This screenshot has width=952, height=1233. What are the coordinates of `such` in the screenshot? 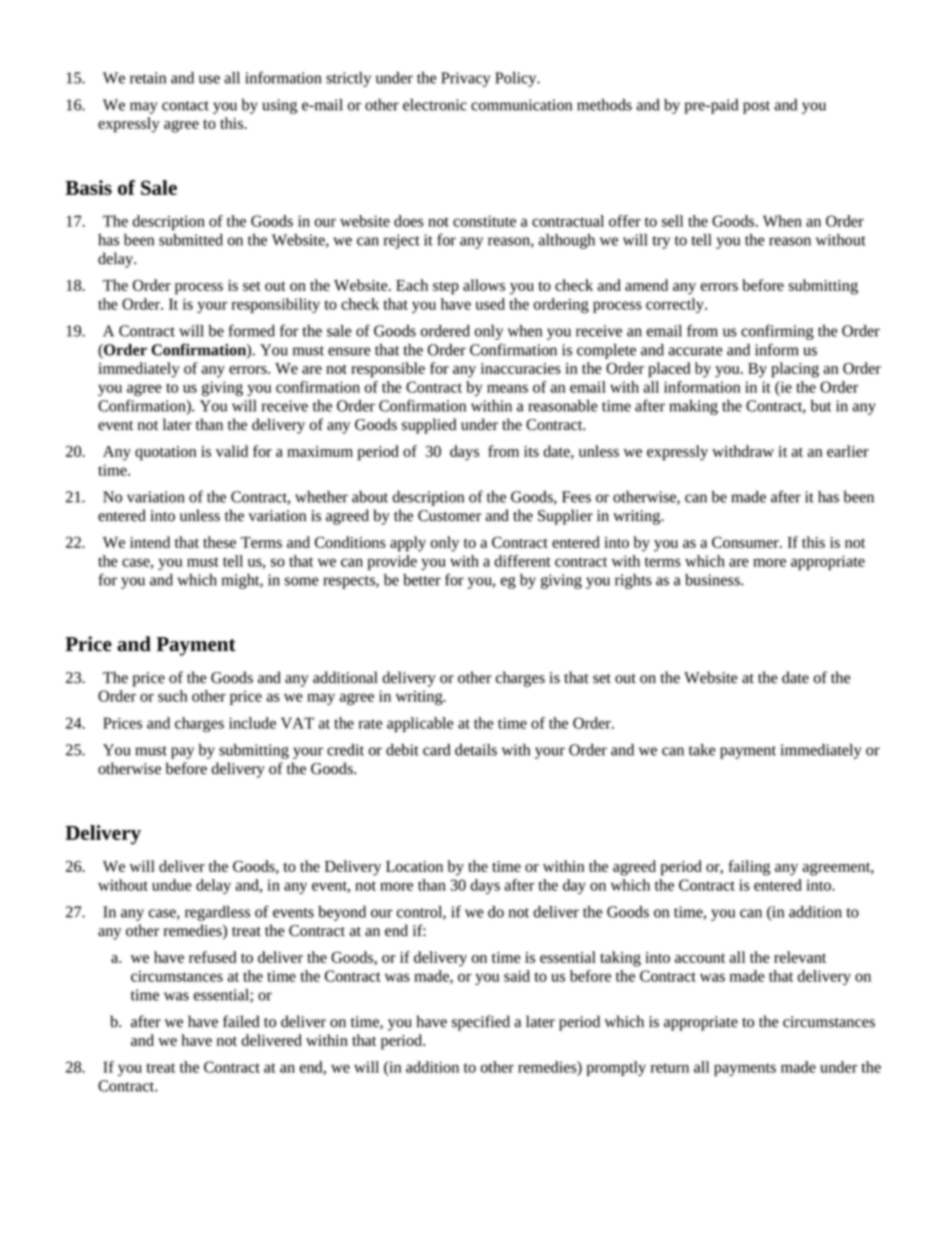 It's located at (172, 696).
